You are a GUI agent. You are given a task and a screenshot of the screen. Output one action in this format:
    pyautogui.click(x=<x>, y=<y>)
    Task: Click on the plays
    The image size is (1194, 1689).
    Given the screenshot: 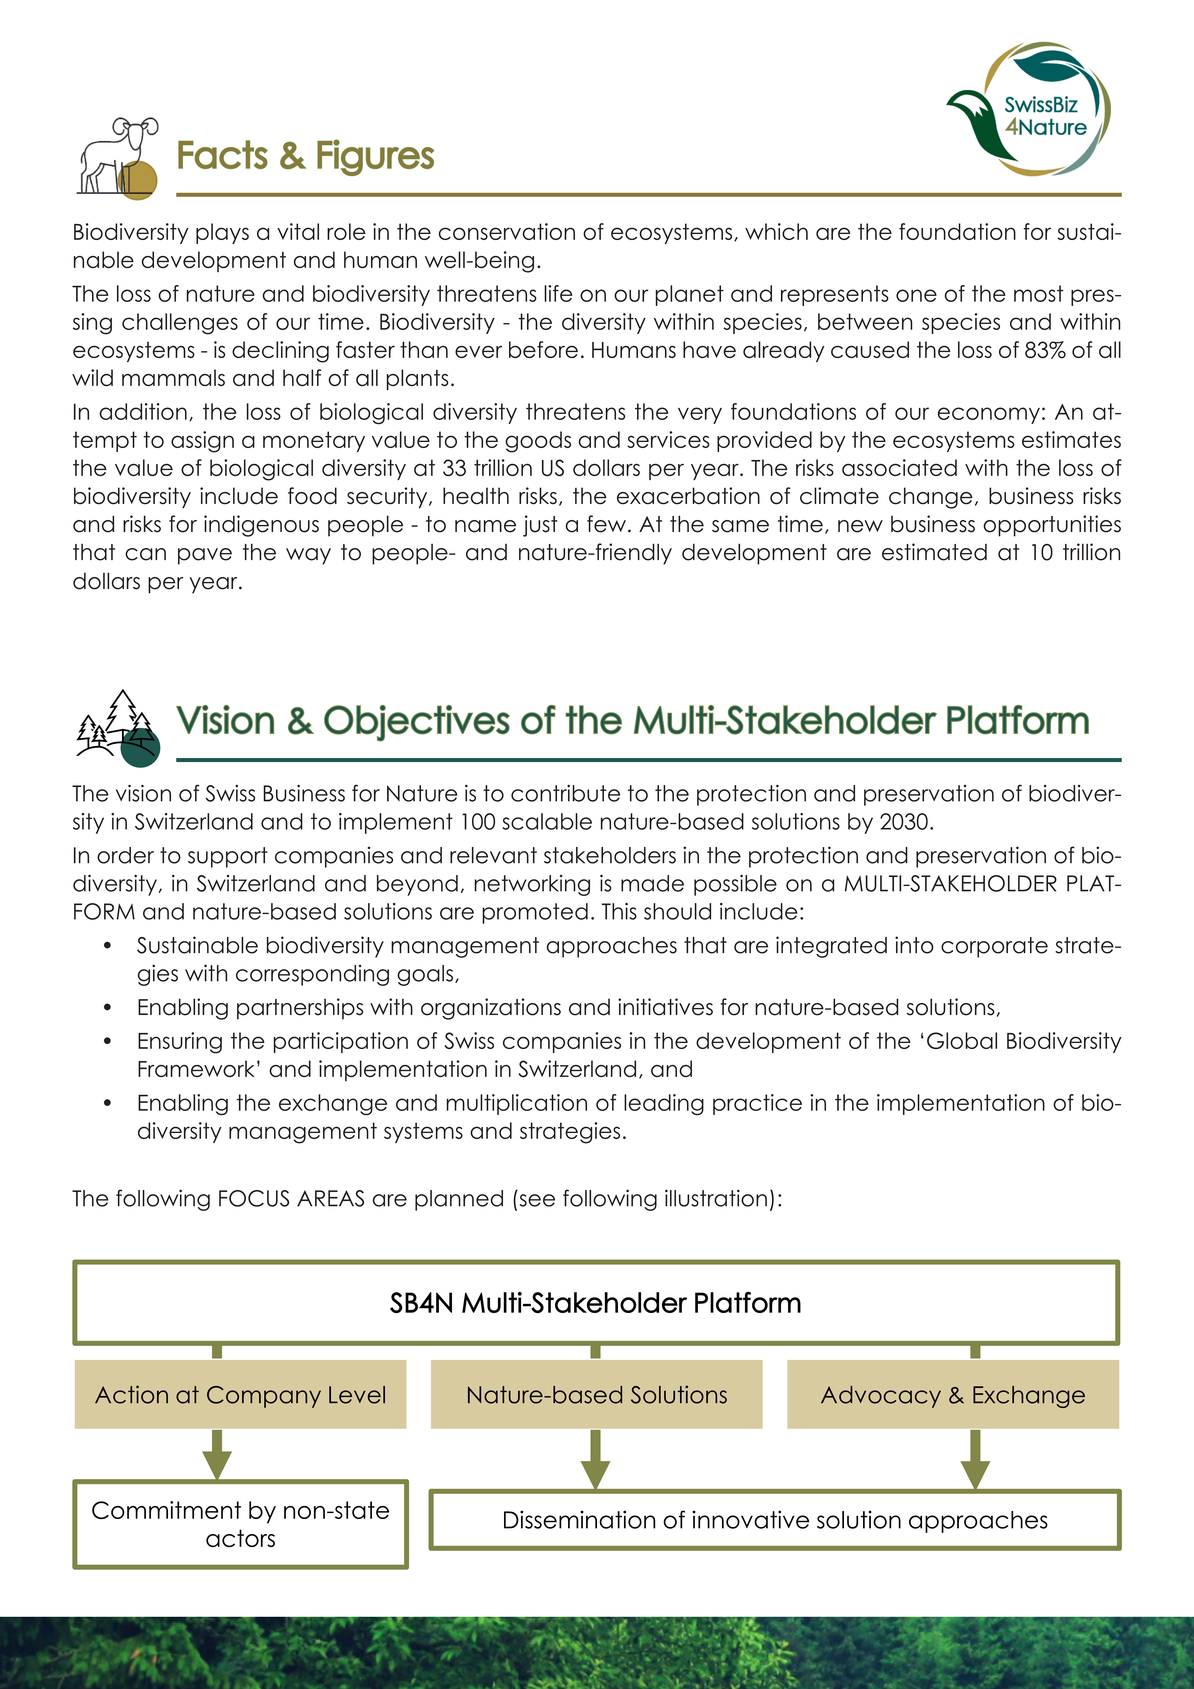 What is the action you would take?
    pyautogui.click(x=222, y=233)
